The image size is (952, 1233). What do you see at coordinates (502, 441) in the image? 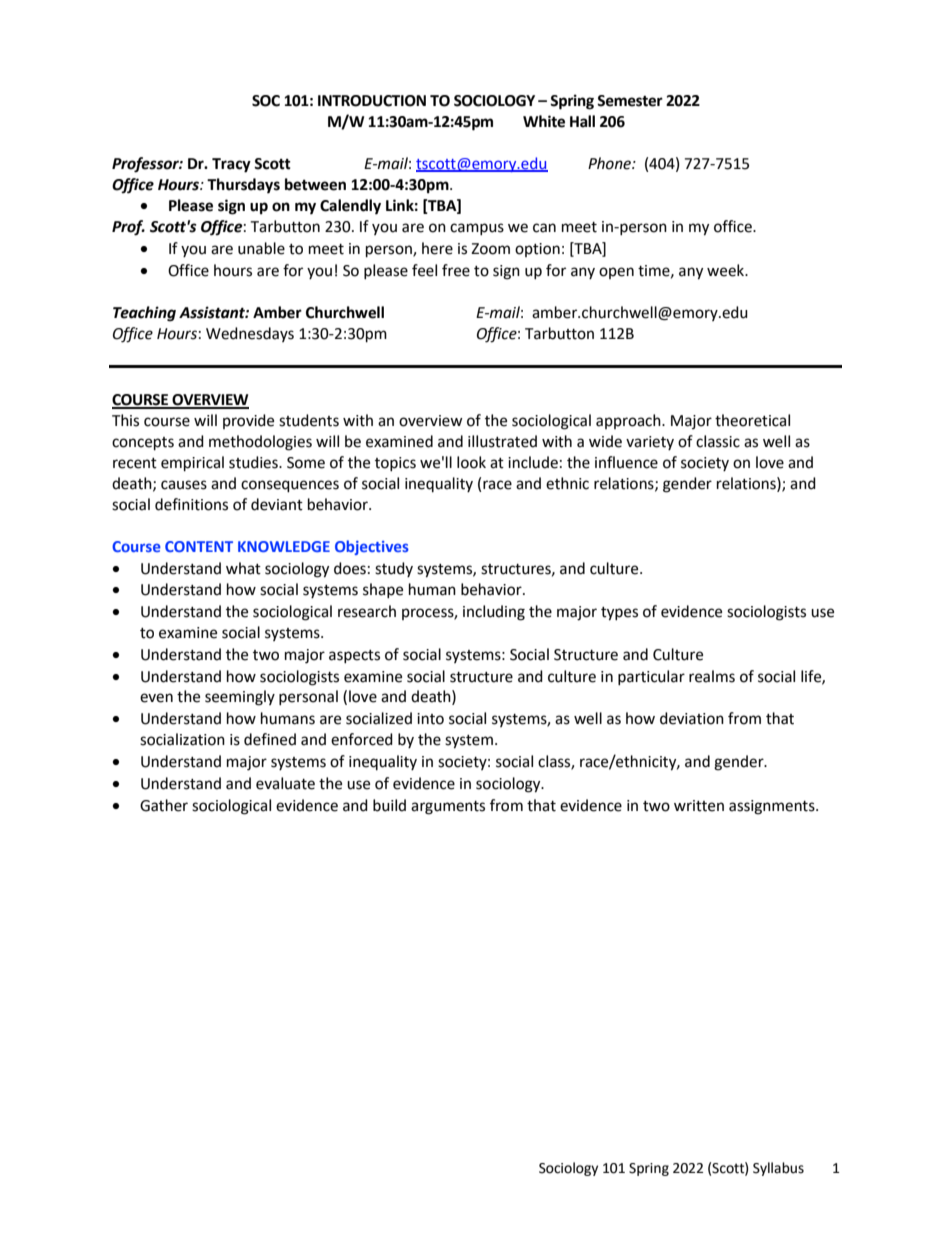
I see `illustrated` at bounding box center [502, 441].
